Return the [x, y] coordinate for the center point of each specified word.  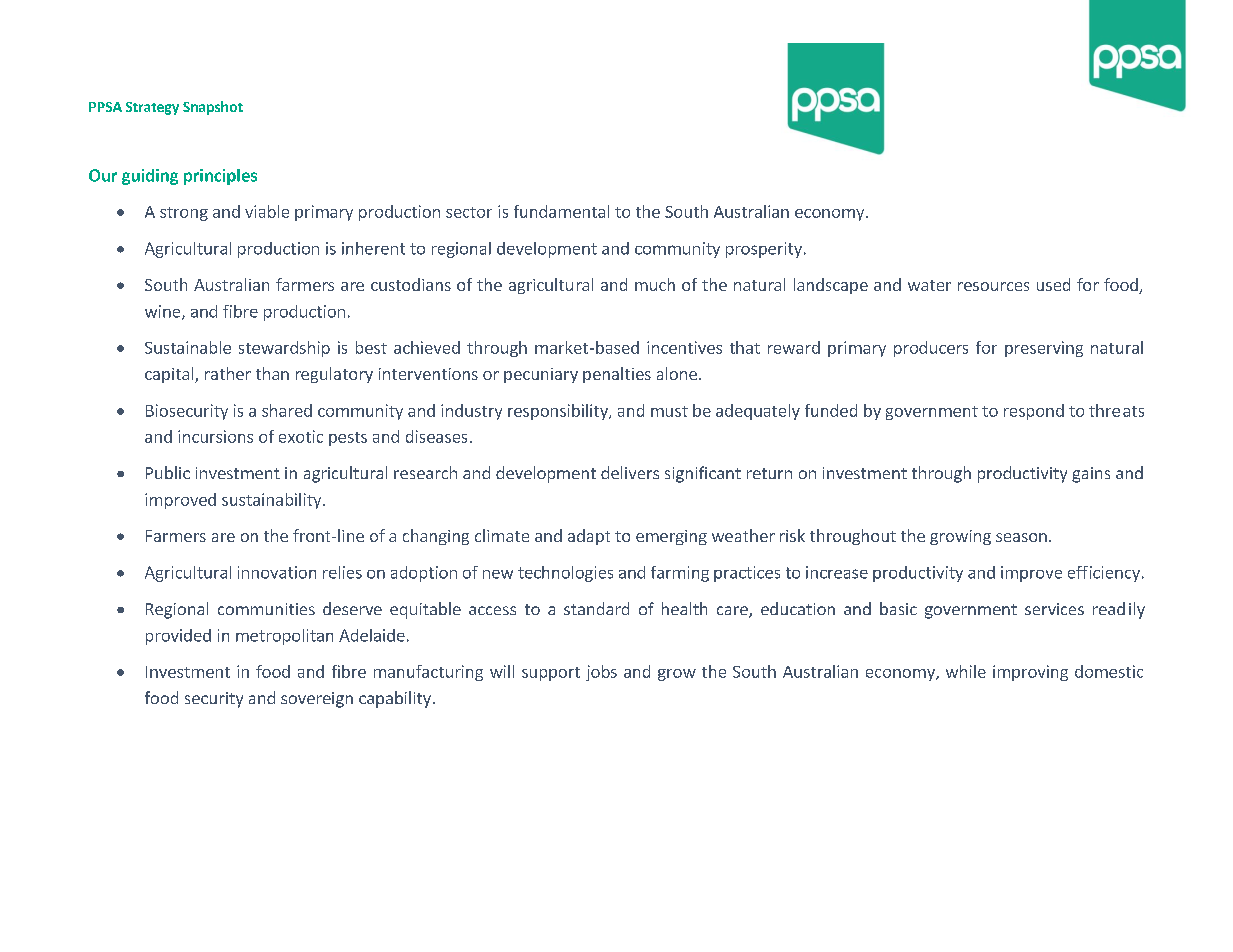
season [1021, 537]
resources [993, 286]
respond [1034, 412]
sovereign [317, 700]
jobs [601, 673]
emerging [671, 537]
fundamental [561, 211]
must [669, 411]
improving [1030, 673]
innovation [277, 572]
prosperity [764, 250]
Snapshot [213, 108]
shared [287, 410]
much [655, 284]
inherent [373, 248]
